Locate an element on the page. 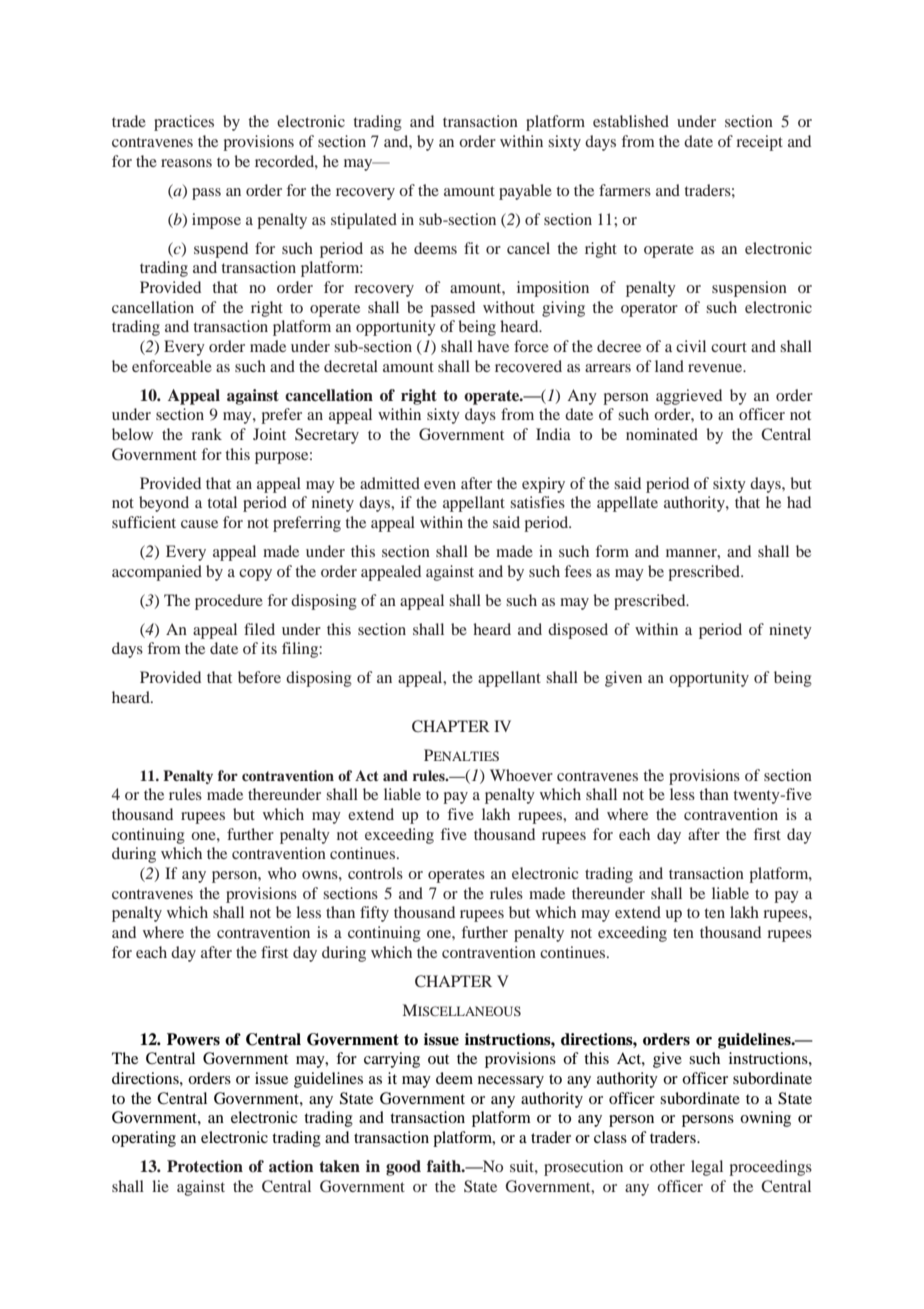 The width and height of the image is (924, 1309). good is located at coordinates (403, 1168).
